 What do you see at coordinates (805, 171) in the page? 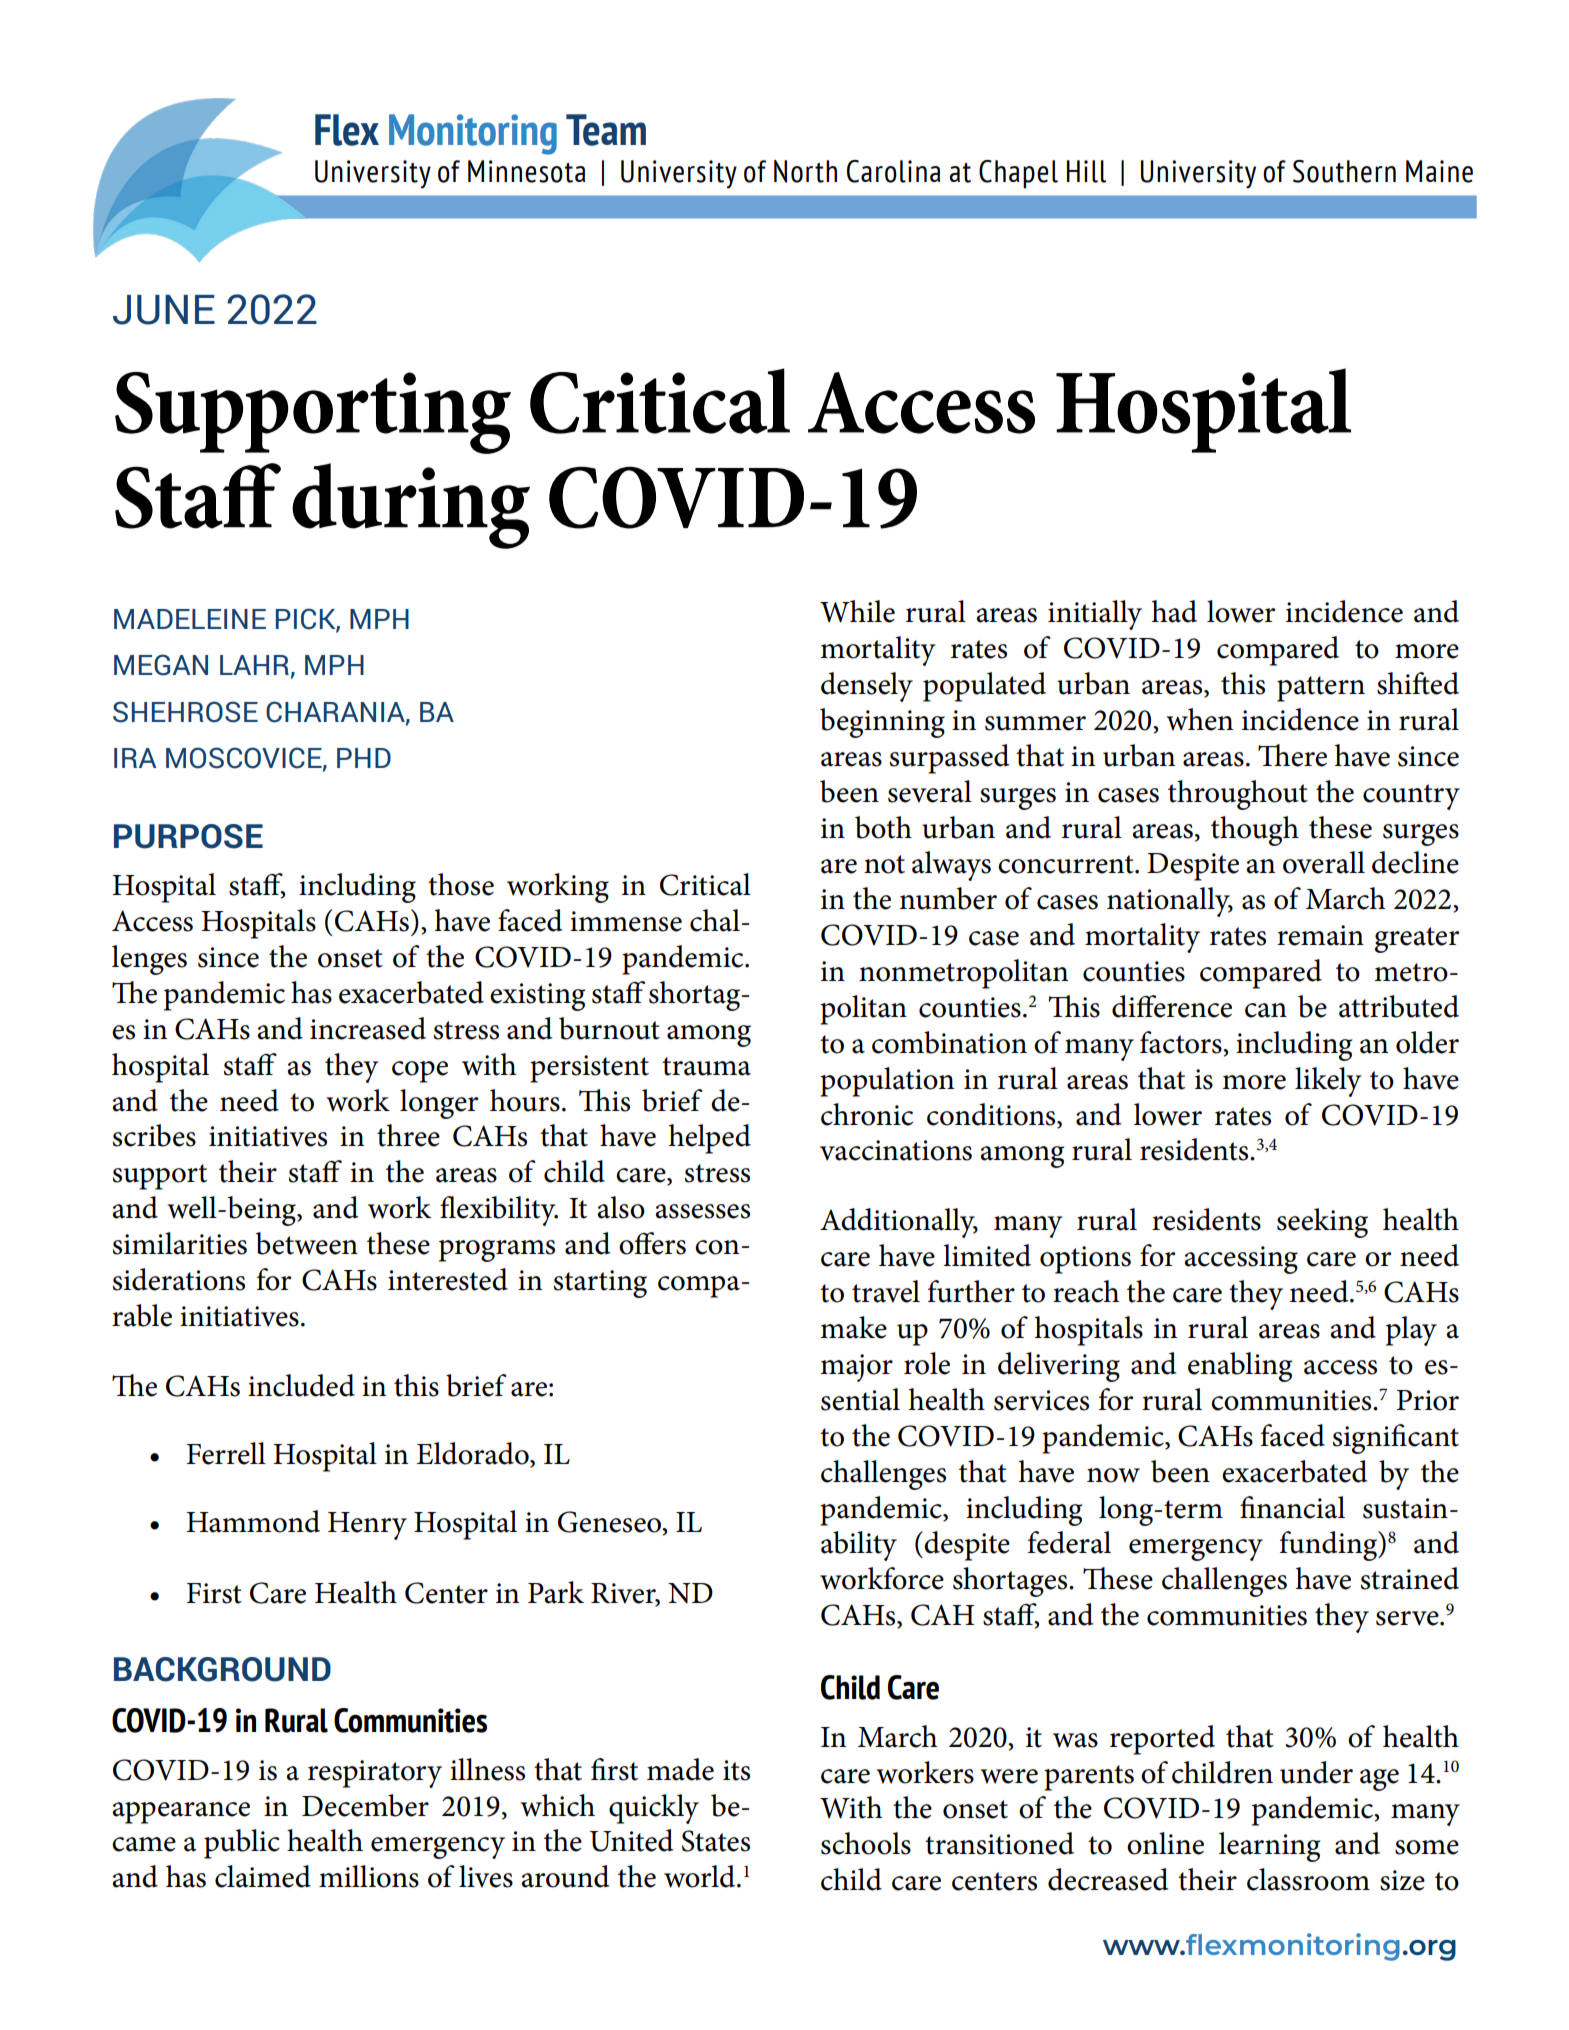
I see `North` at bounding box center [805, 171].
